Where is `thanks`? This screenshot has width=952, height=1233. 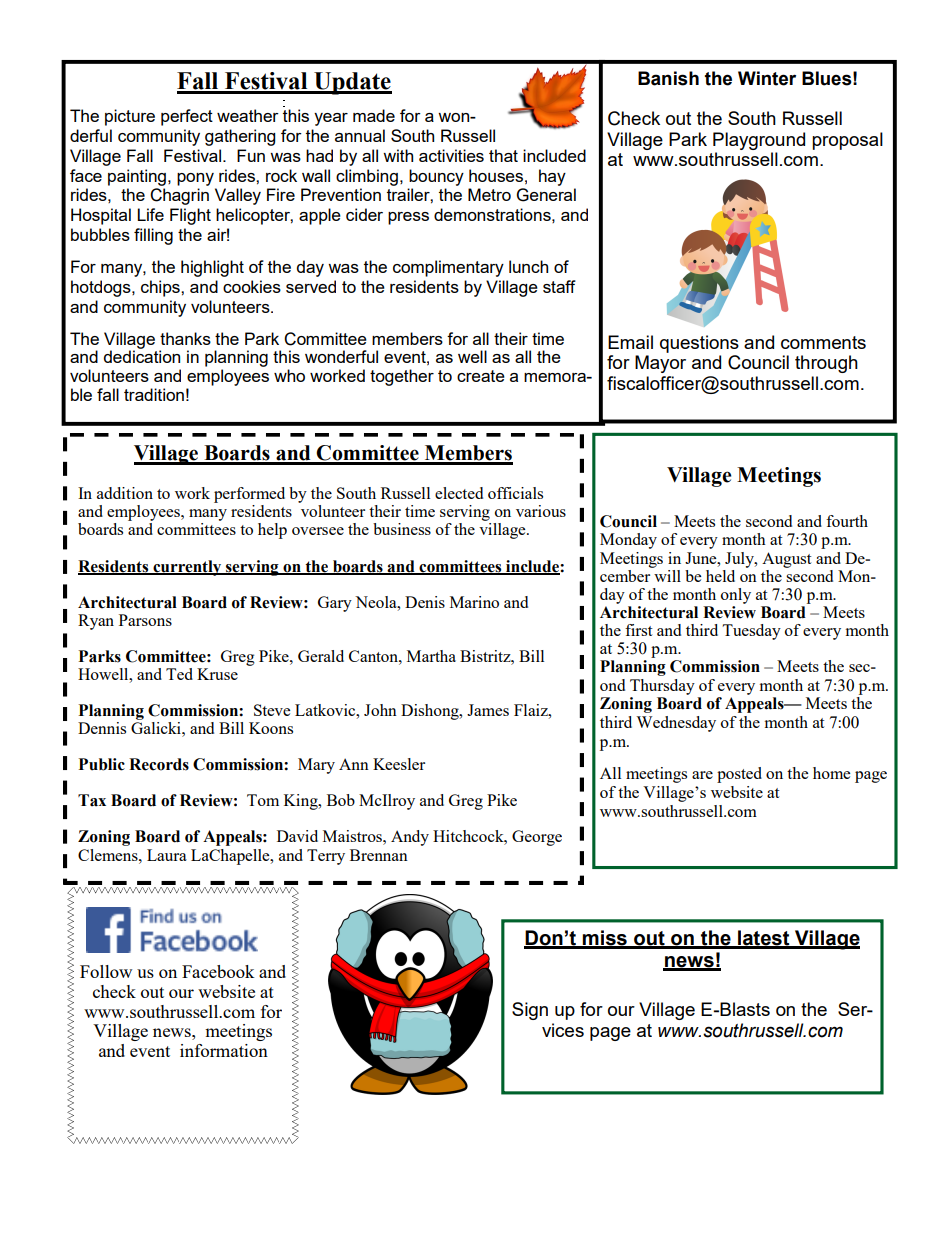 thanks is located at coordinates (185, 338).
